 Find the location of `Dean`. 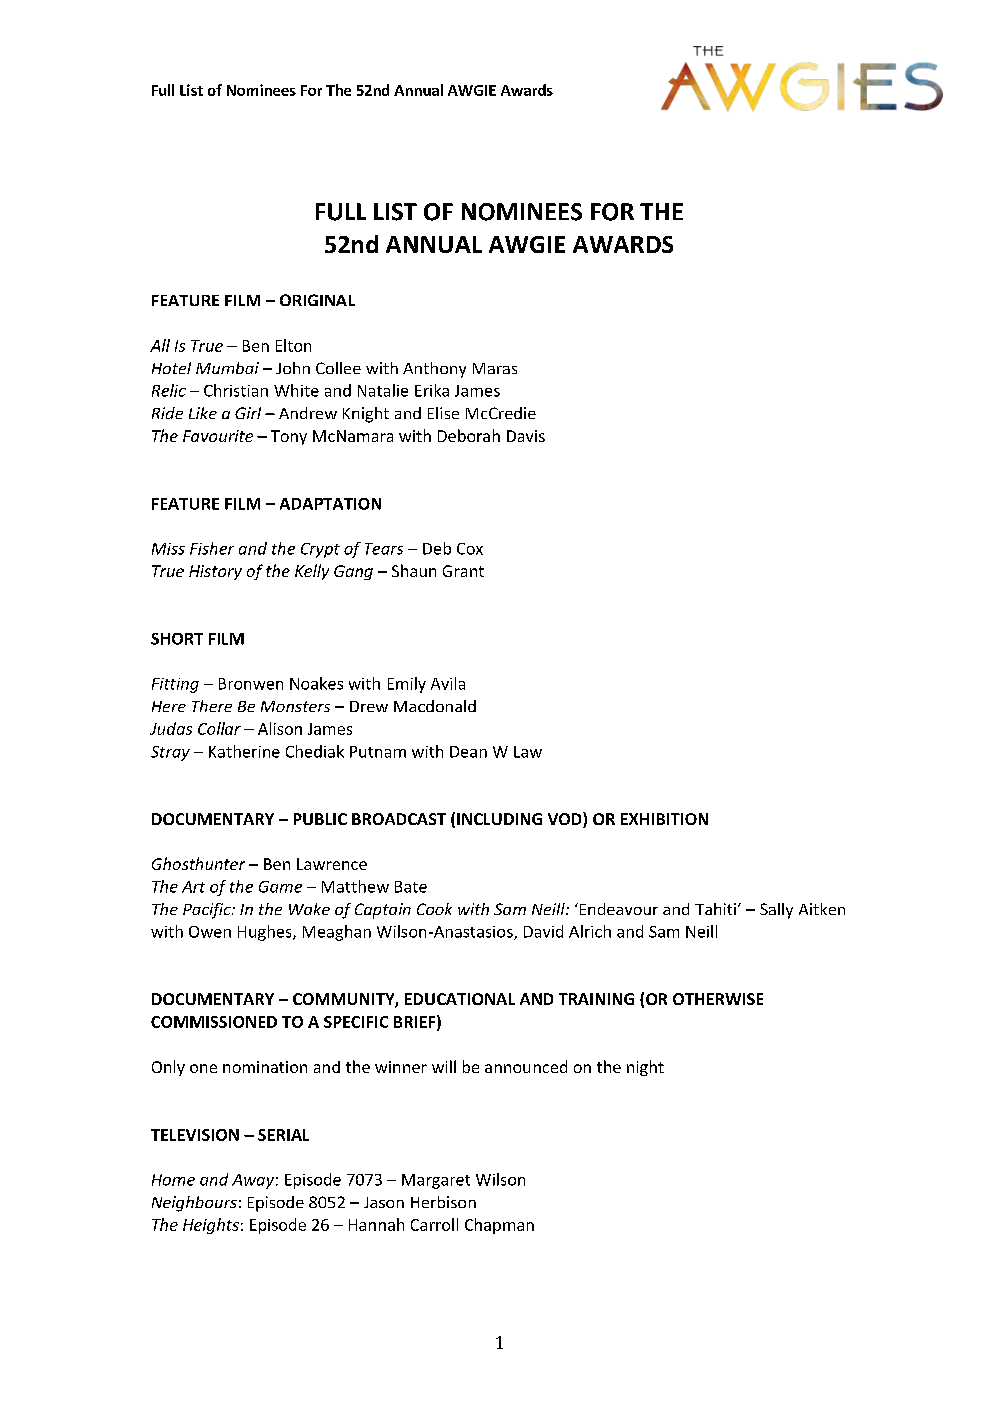

Dean is located at coordinates (468, 752).
